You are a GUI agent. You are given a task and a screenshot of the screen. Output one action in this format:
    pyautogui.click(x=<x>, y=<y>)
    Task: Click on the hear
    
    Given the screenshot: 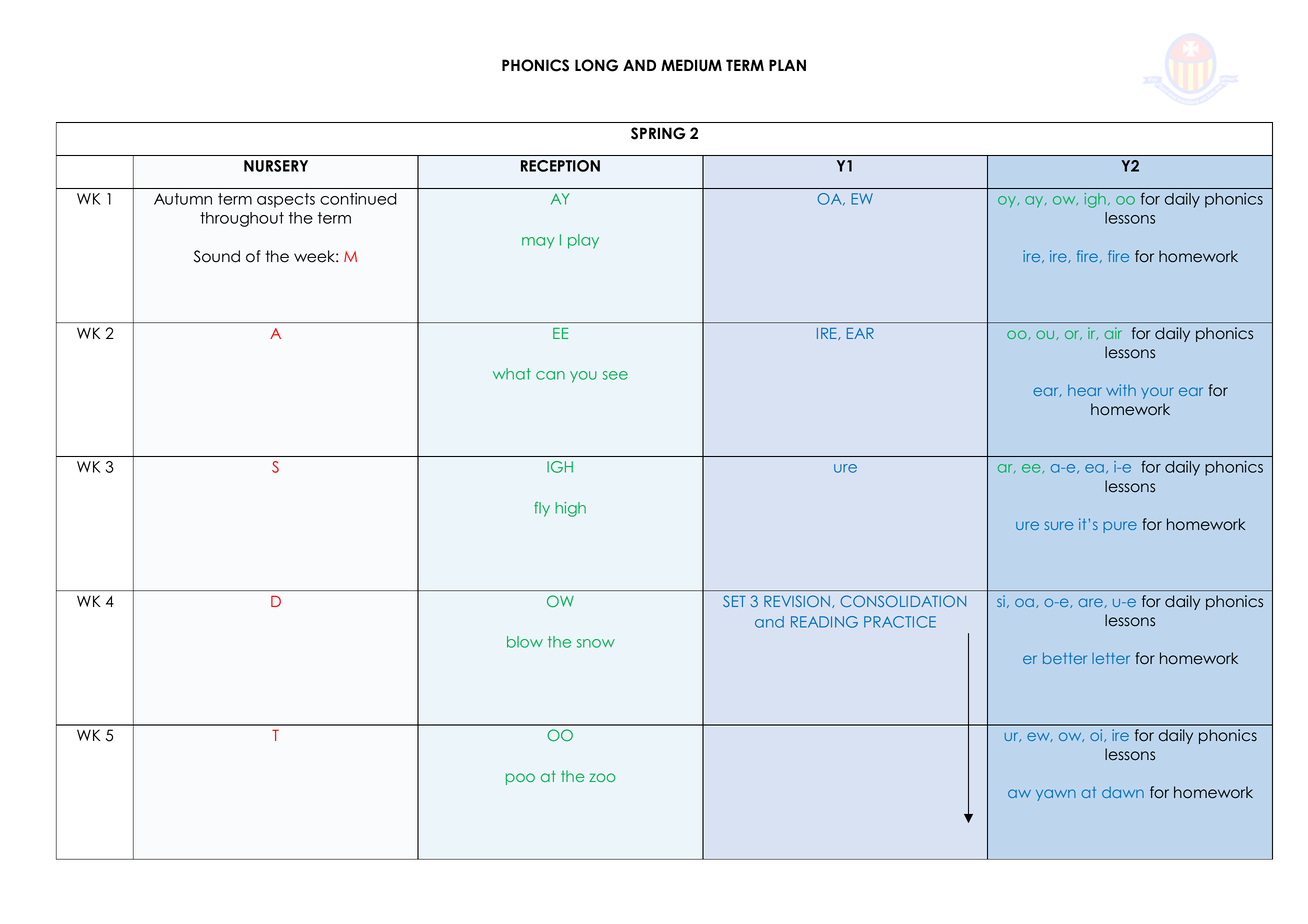 What is the action you would take?
    pyautogui.click(x=1085, y=390)
